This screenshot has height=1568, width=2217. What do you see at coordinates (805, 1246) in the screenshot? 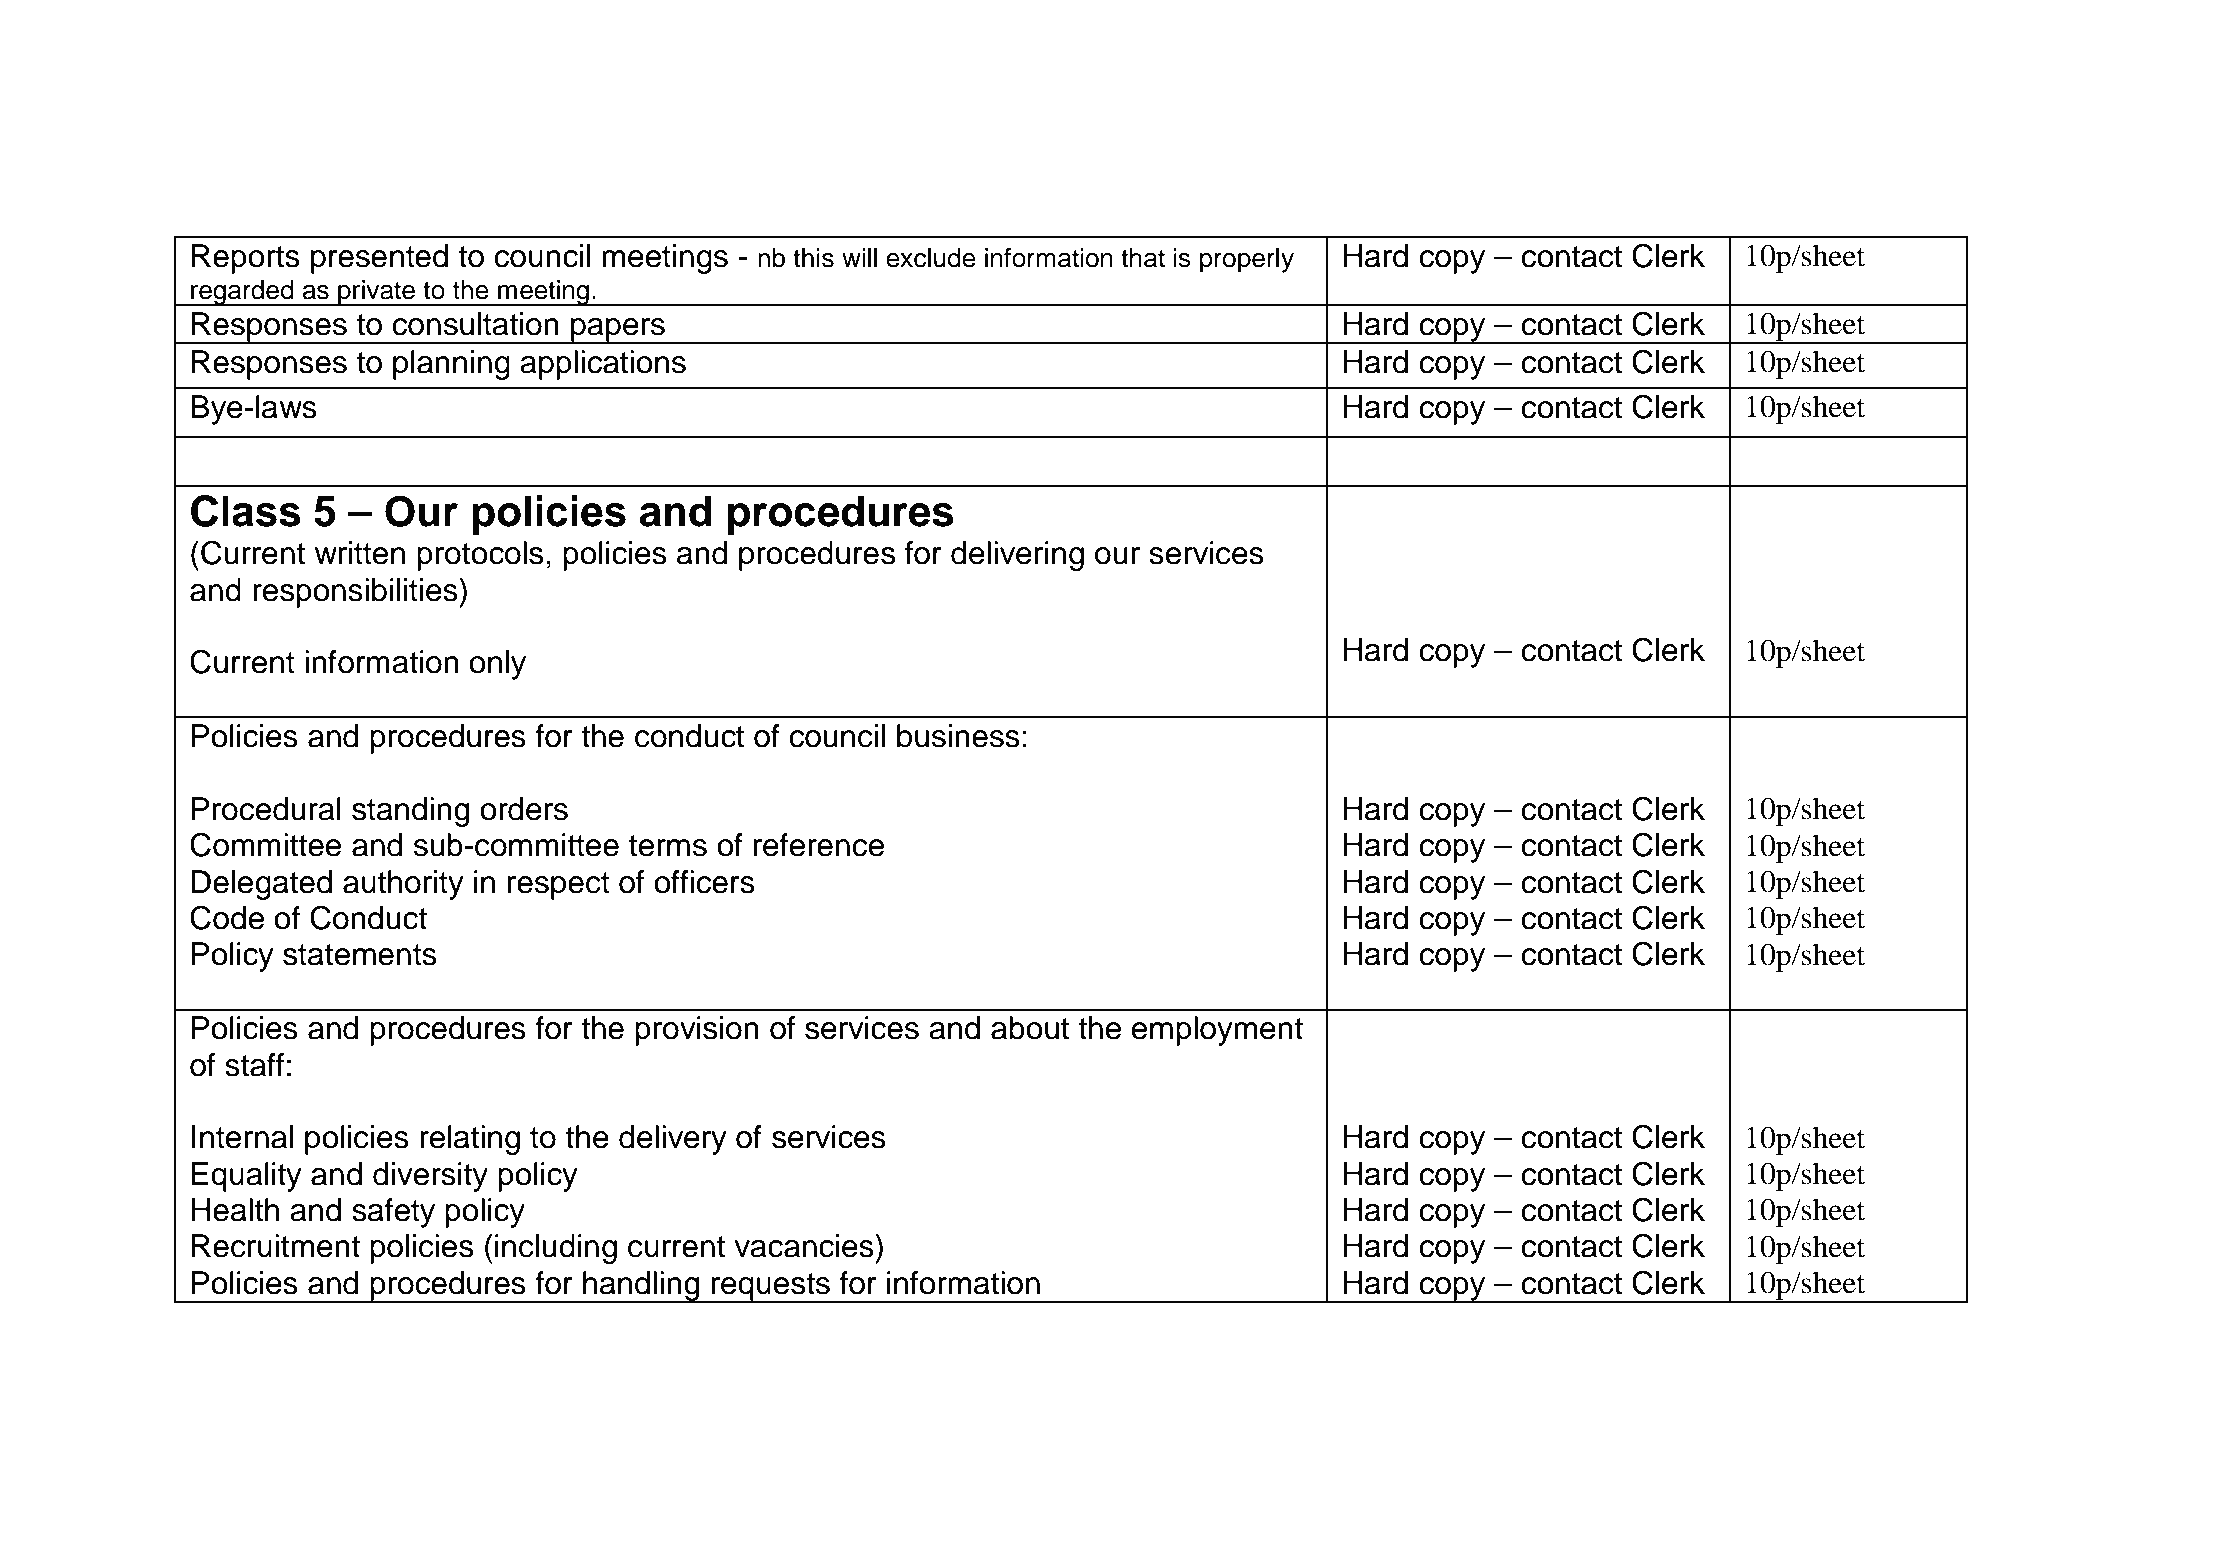
I see `vacancies` at bounding box center [805, 1246].
